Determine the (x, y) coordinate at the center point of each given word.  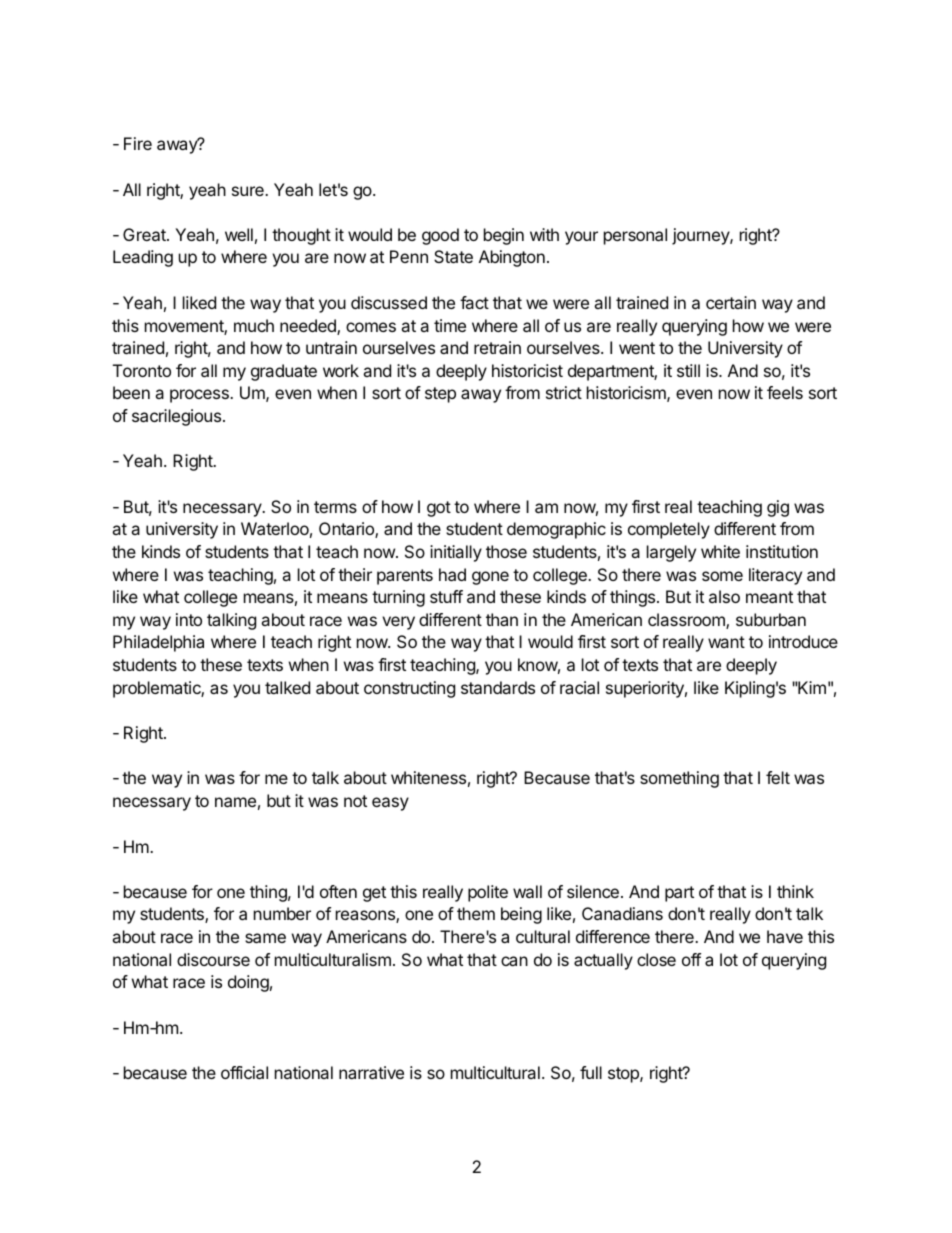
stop (624, 1075)
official (244, 1072)
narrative (371, 1072)
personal (635, 236)
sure (249, 191)
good (440, 236)
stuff (446, 596)
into (189, 619)
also (724, 596)
